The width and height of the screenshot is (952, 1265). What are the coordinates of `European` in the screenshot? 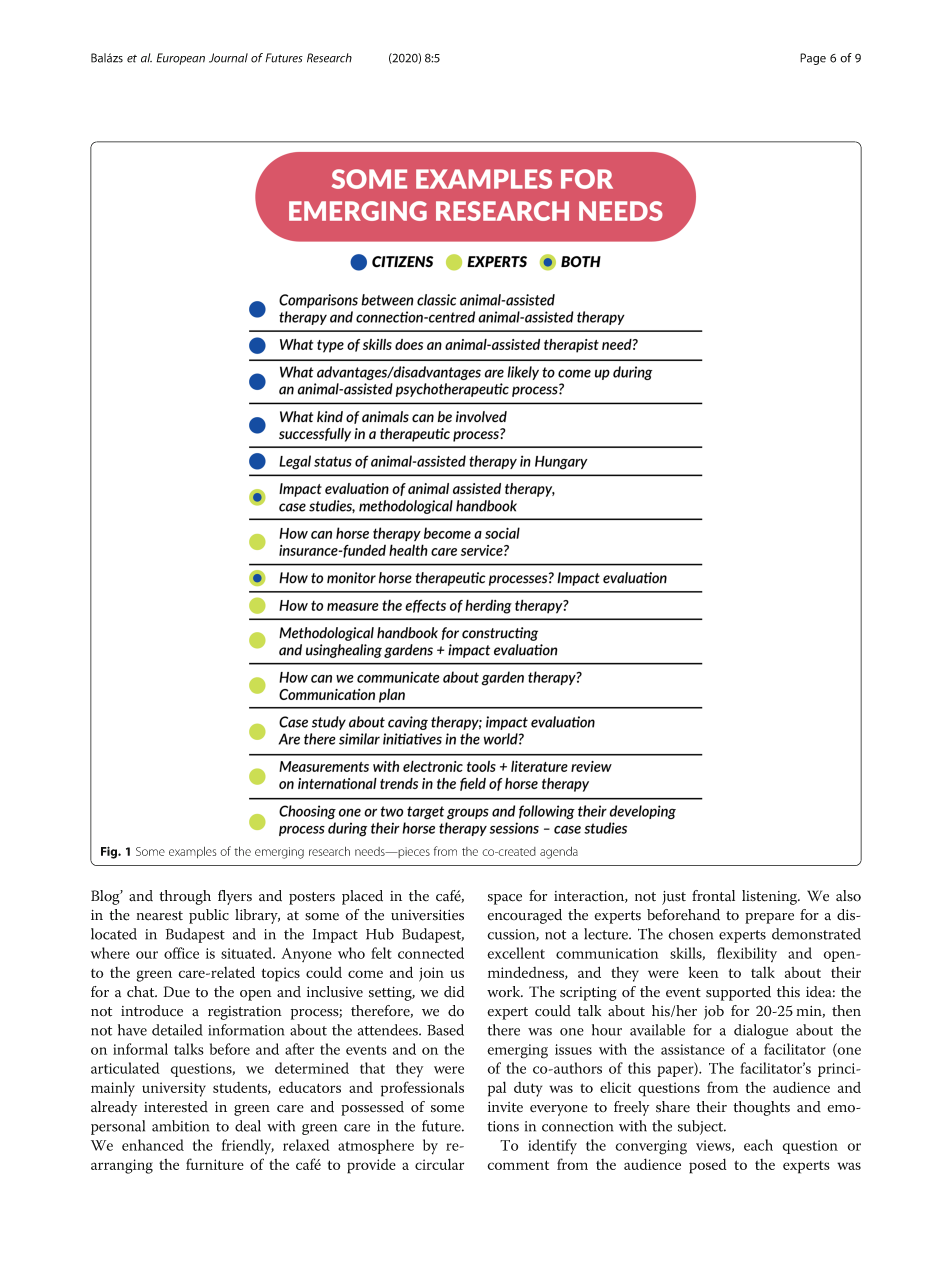 It's located at (180, 59).
